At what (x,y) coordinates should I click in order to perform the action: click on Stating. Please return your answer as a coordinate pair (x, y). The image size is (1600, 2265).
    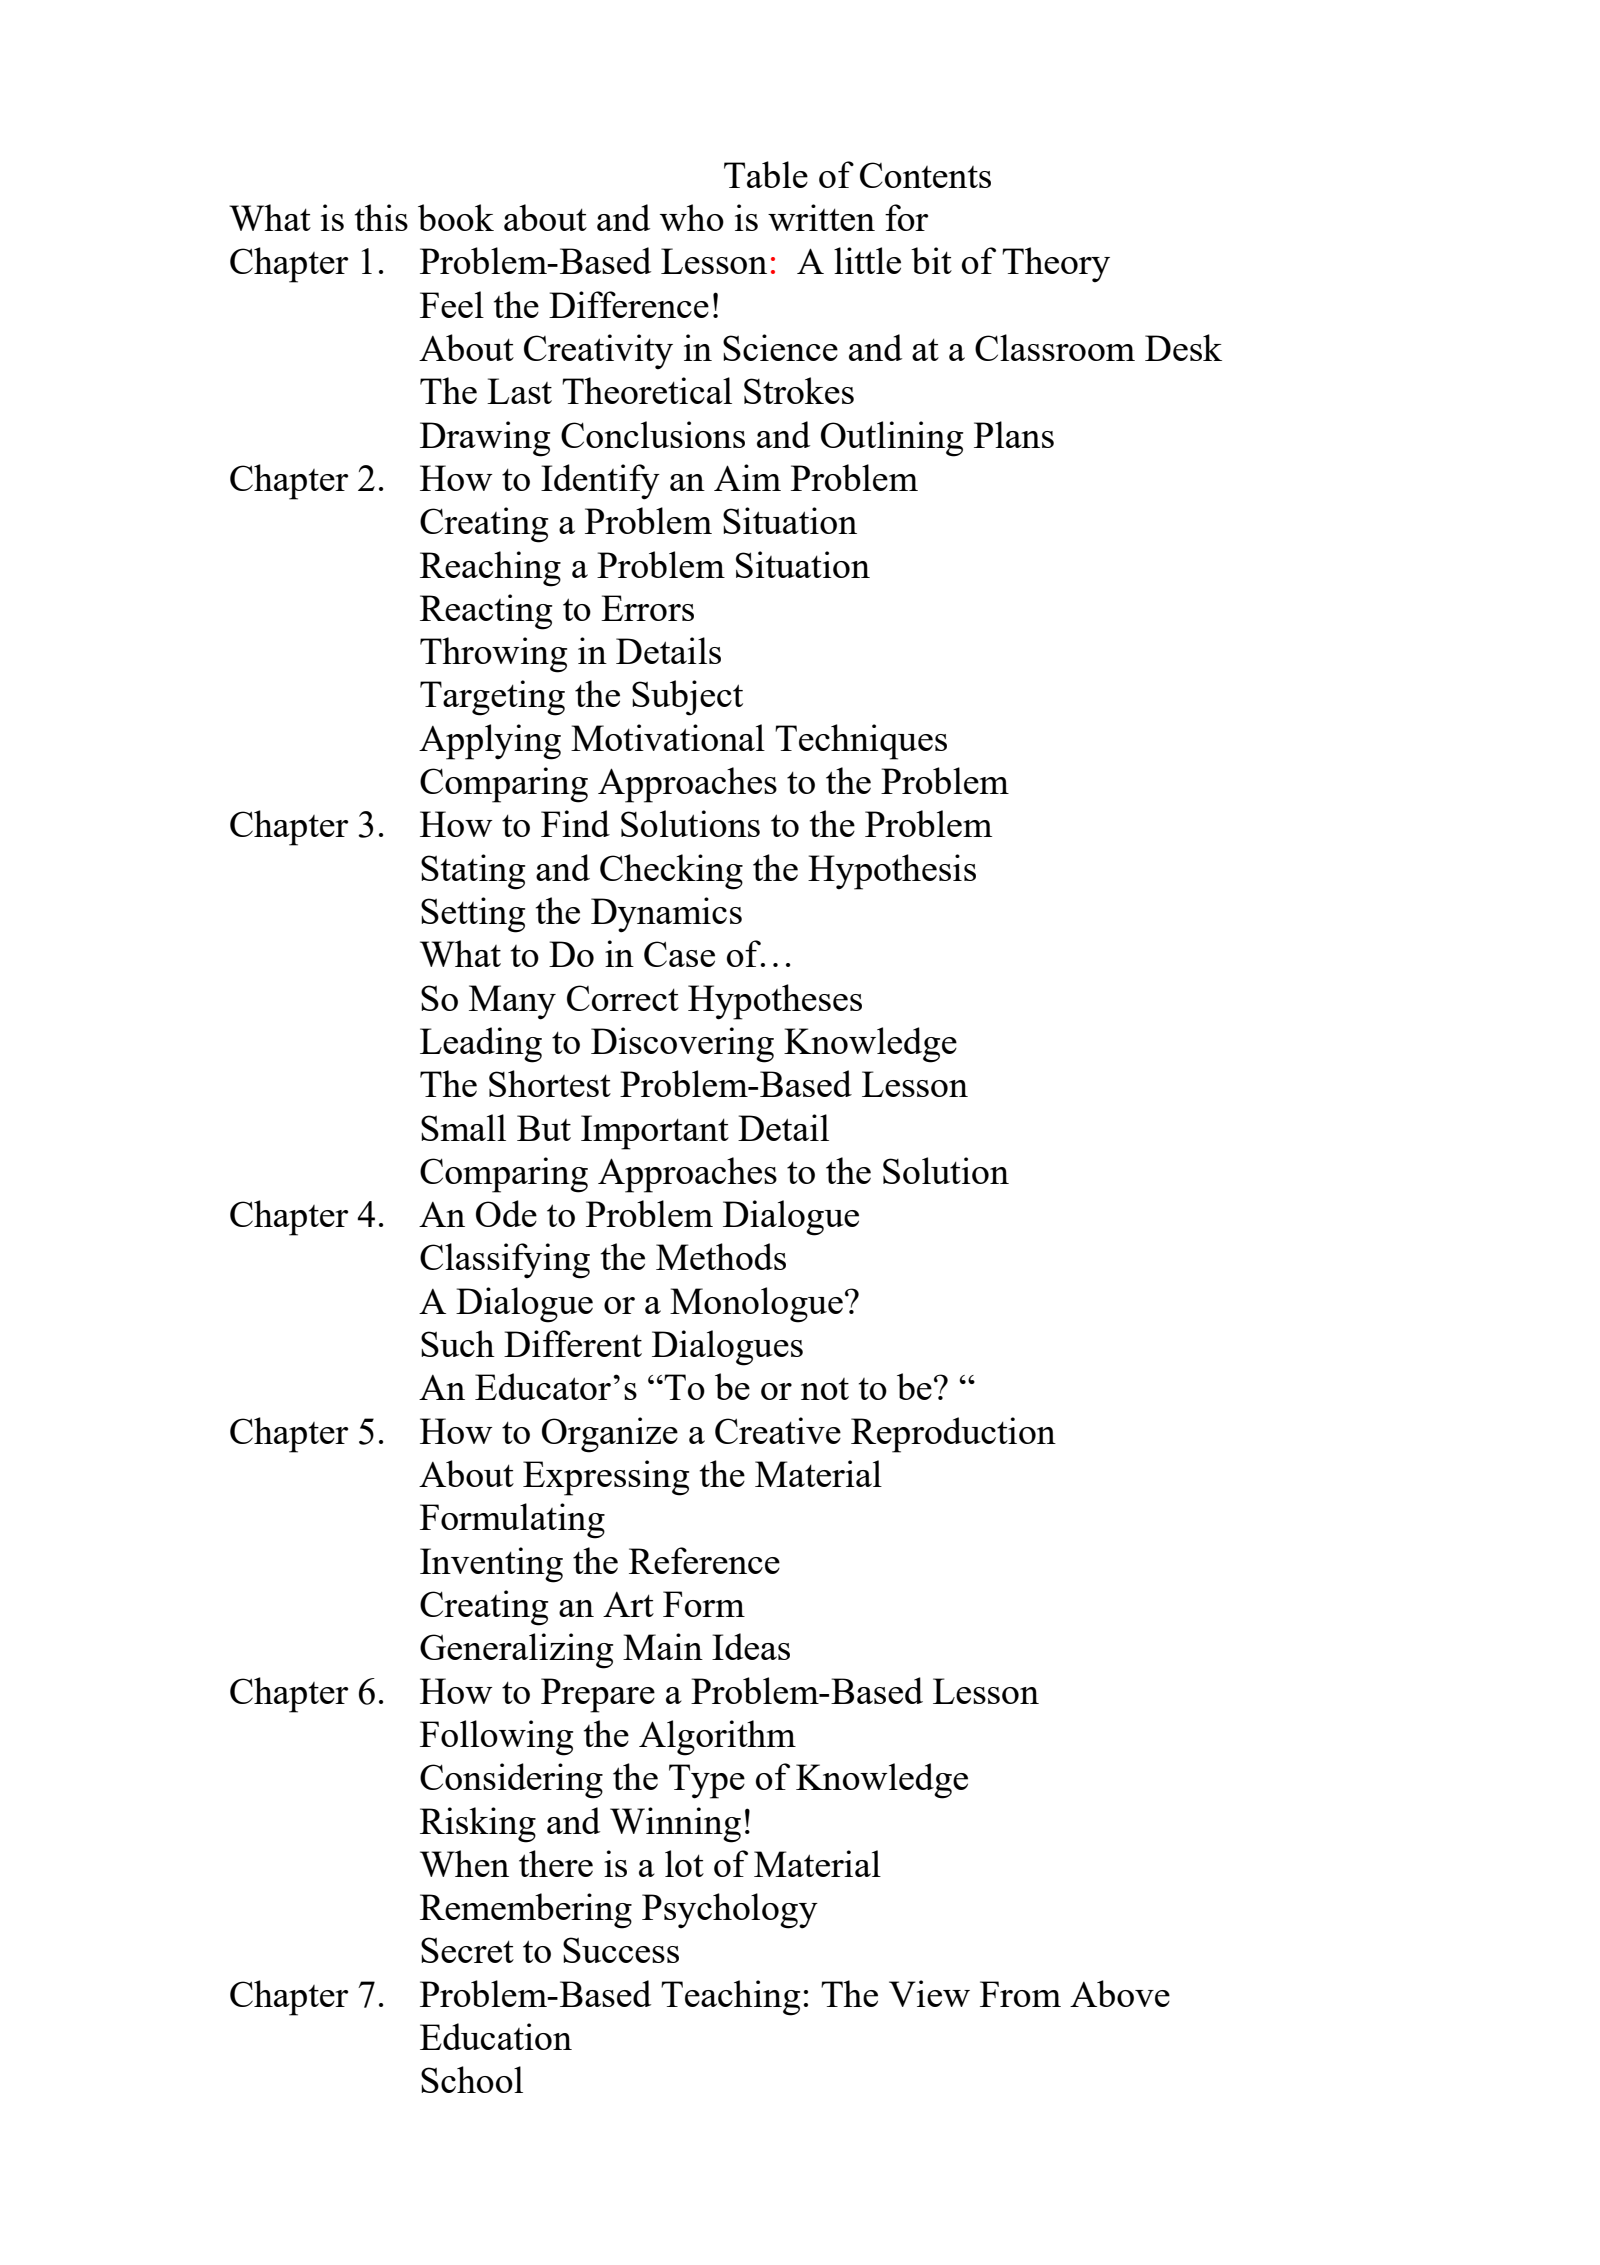
    Looking at the image, I should click on (473, 872).
